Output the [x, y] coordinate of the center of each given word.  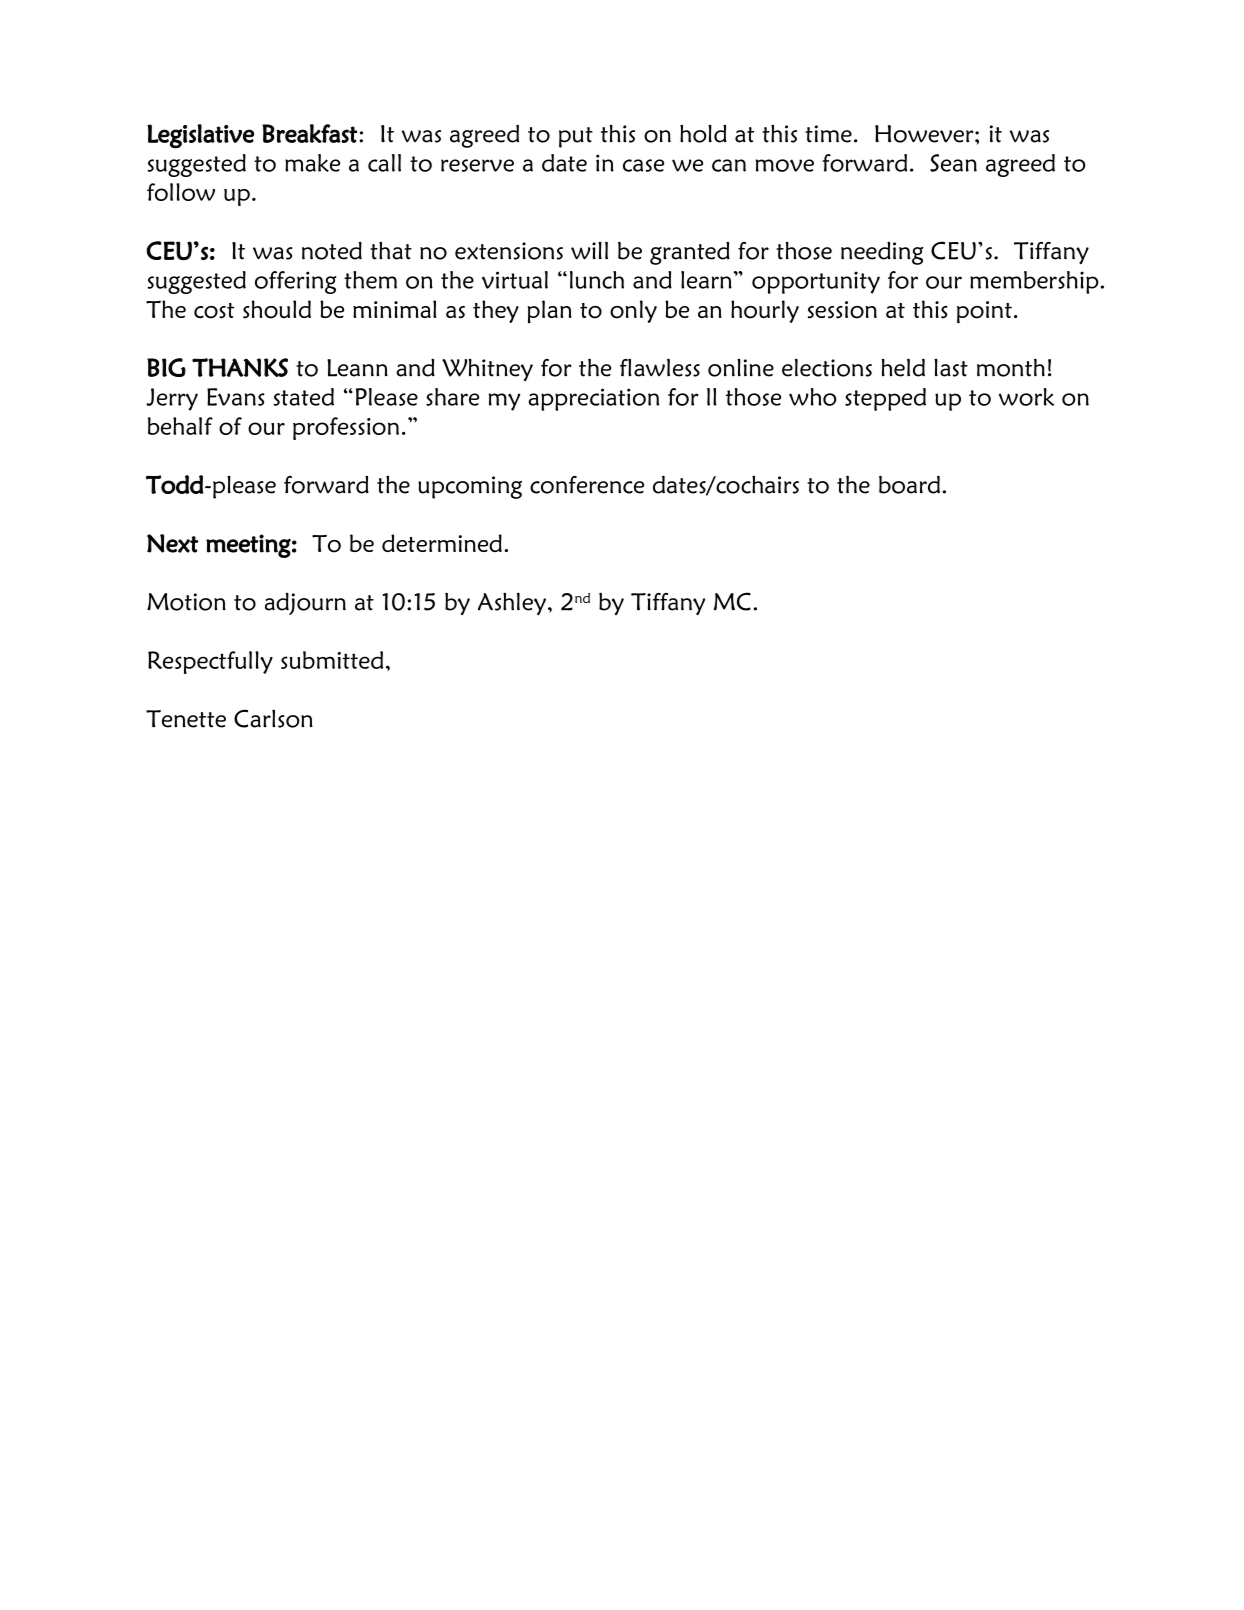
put [576, 137]
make [312, 163]
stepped [885, 399]
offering [295, 282]
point [984, 312]
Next [172, 543]
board [909, 484]
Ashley [512, 603]
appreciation [593, 399]
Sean [953, 163]
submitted [332, 660]
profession [346, 428]
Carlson [273, 718]
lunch [597, 280]
